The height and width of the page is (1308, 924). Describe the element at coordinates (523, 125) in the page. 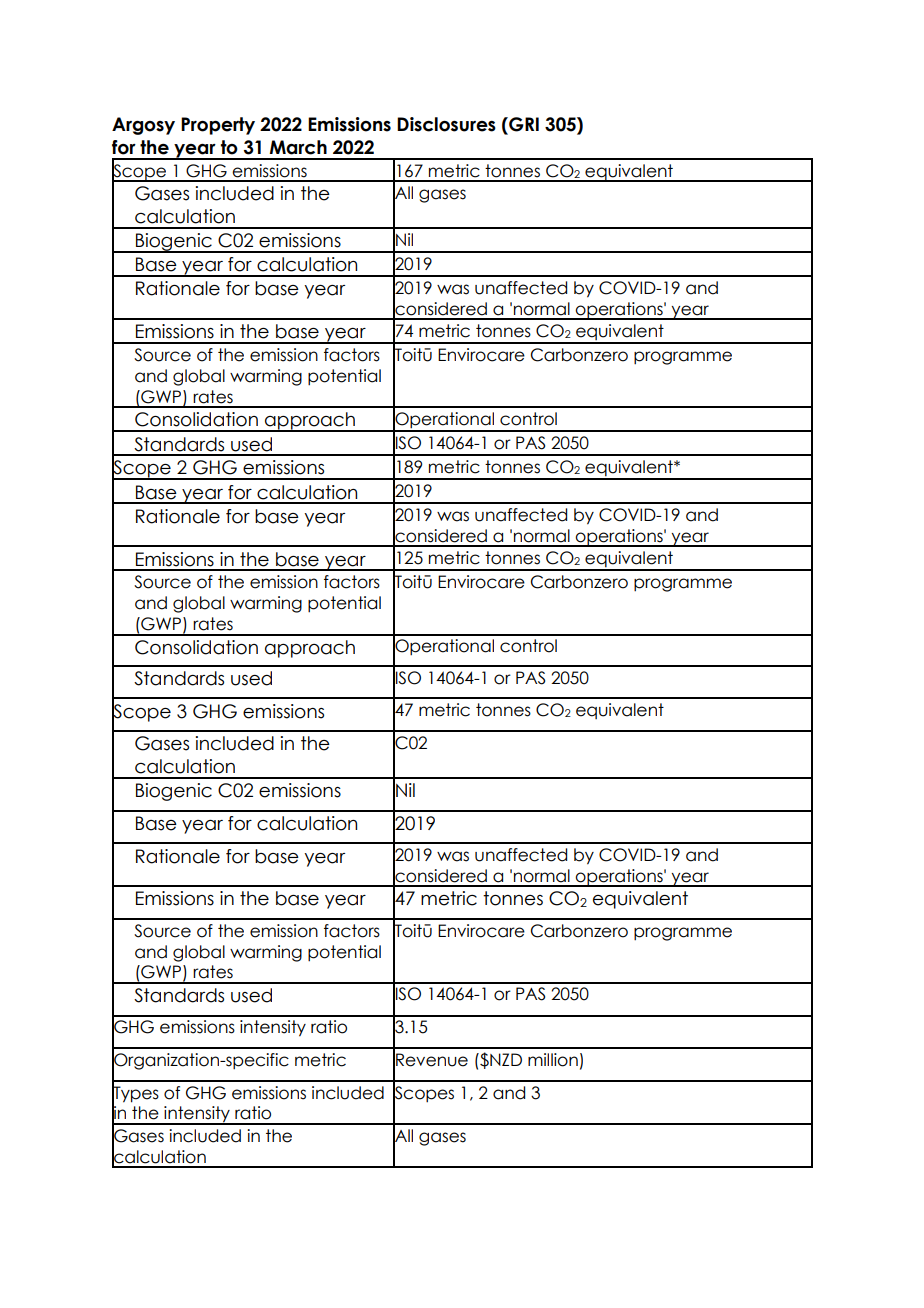

I see `GRI` at that location.
